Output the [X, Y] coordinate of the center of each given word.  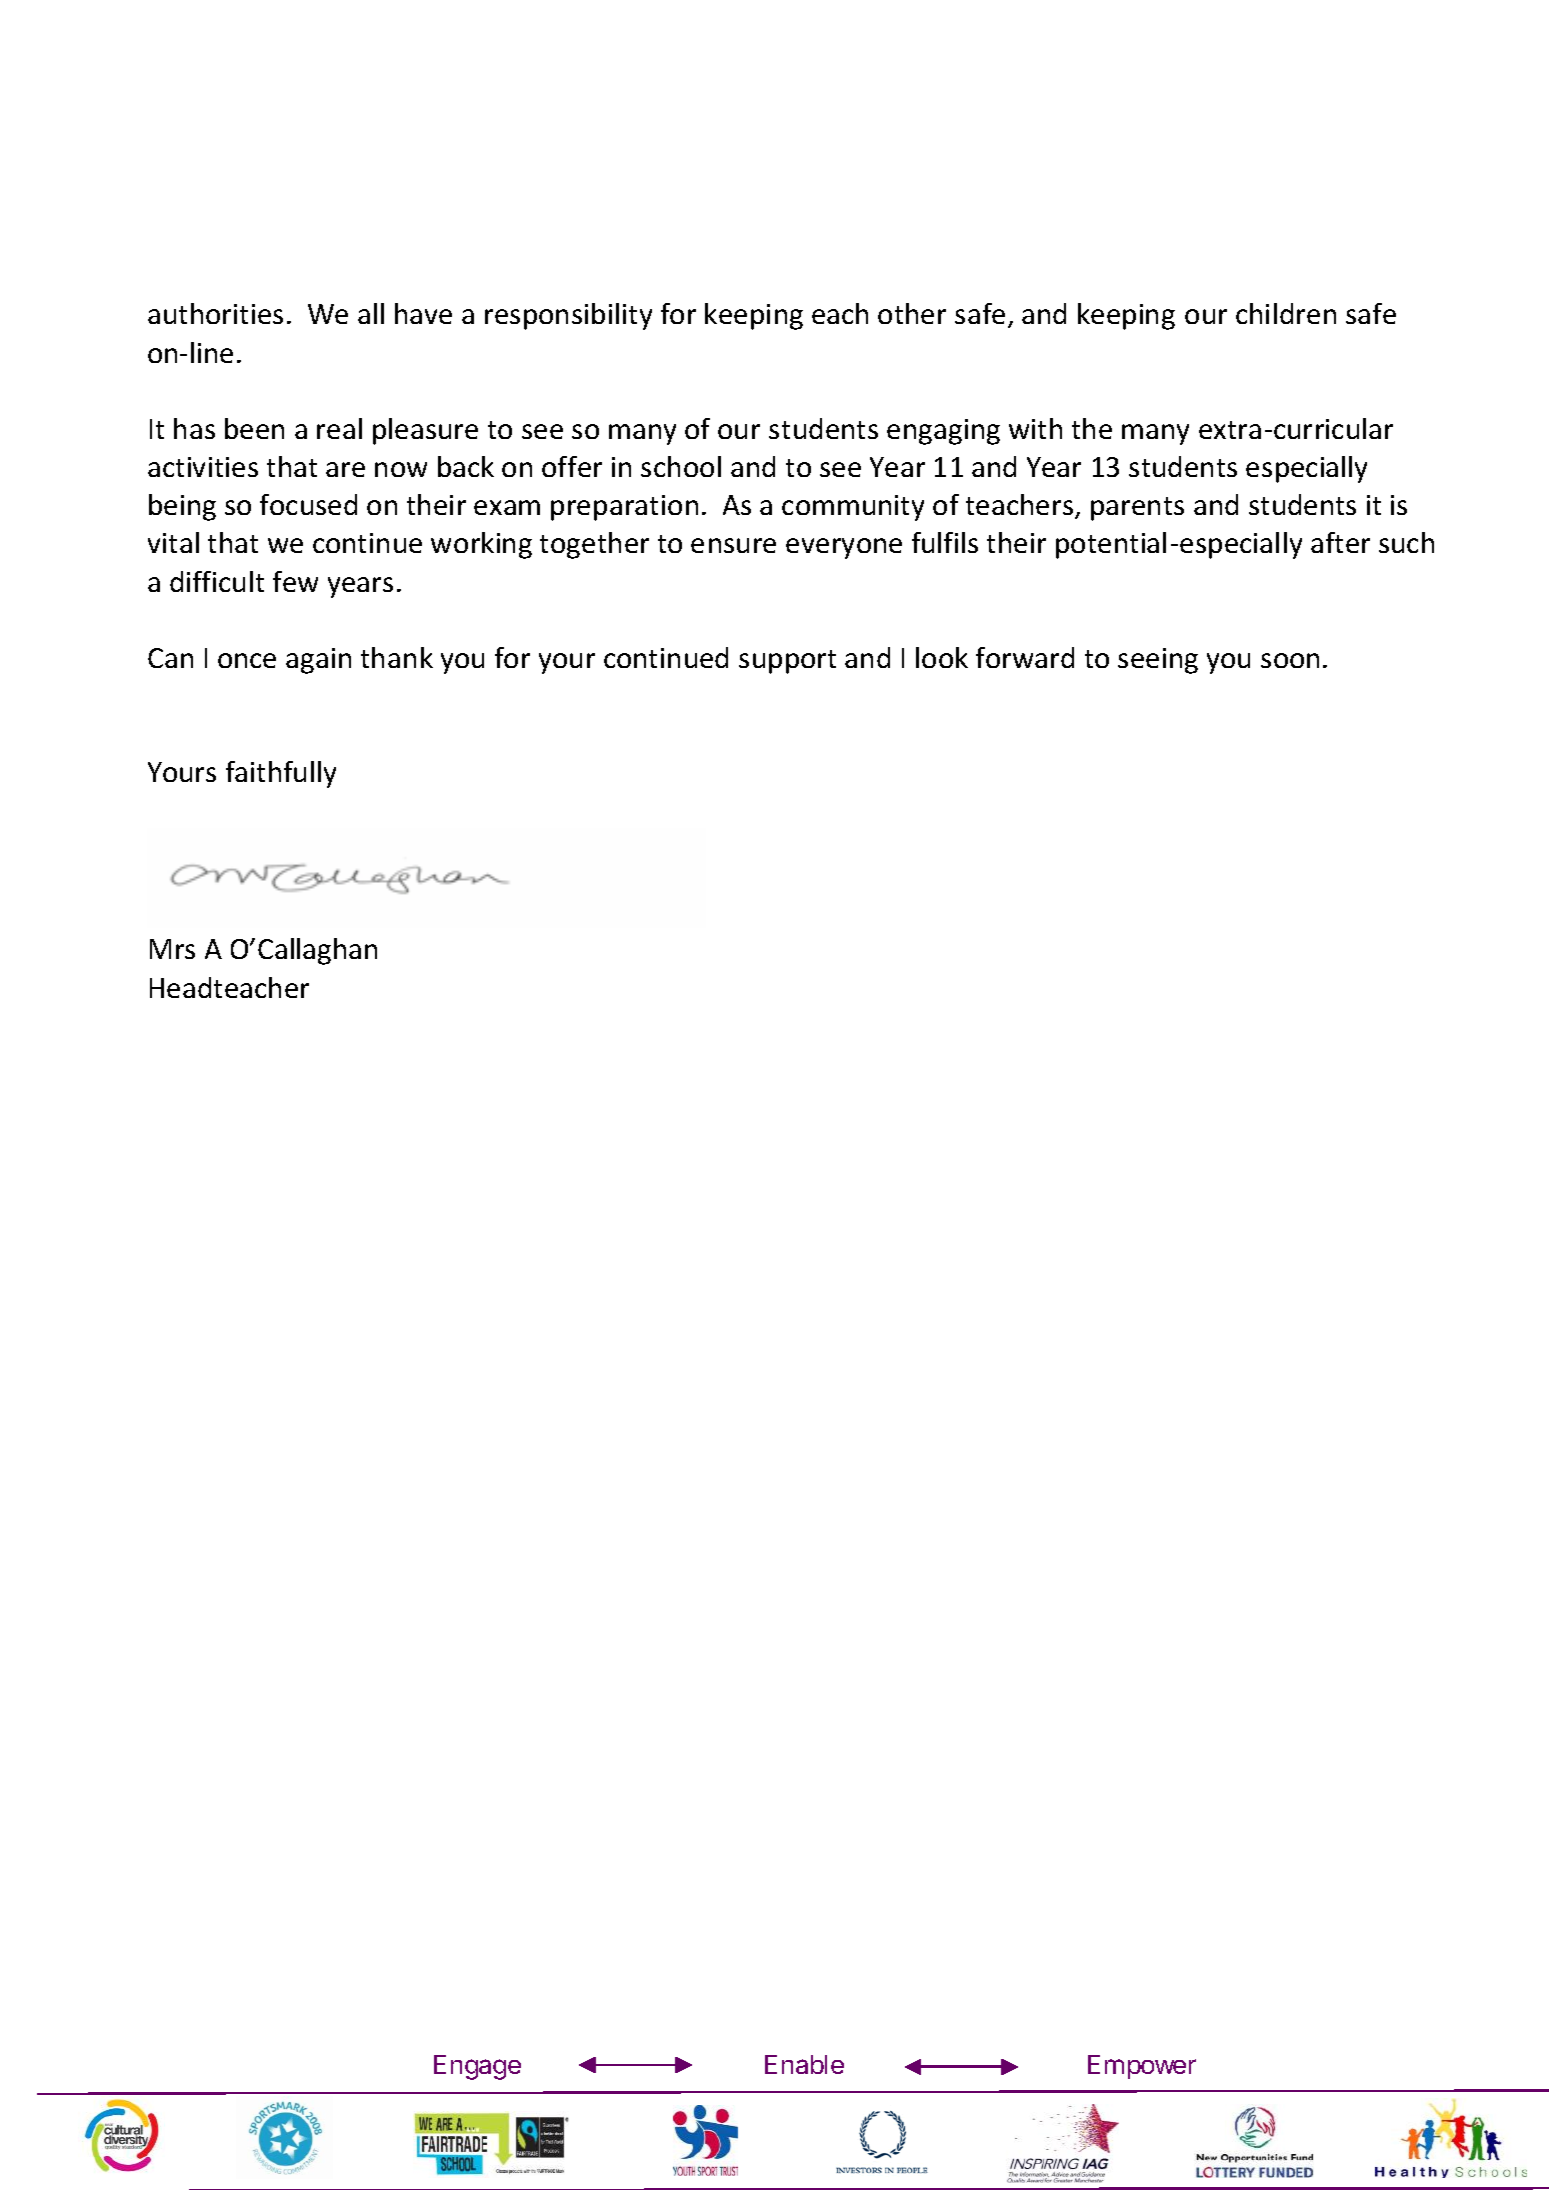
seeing [1158, 661]
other [912, 313]
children [1286, 313]
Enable [804, 2064]
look [942, 657]
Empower [1142, 2067]
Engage [477, 2067]
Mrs [172, 949]
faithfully [281, 774]
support [787, 662]
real [339, 428]
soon [1290, 660]
